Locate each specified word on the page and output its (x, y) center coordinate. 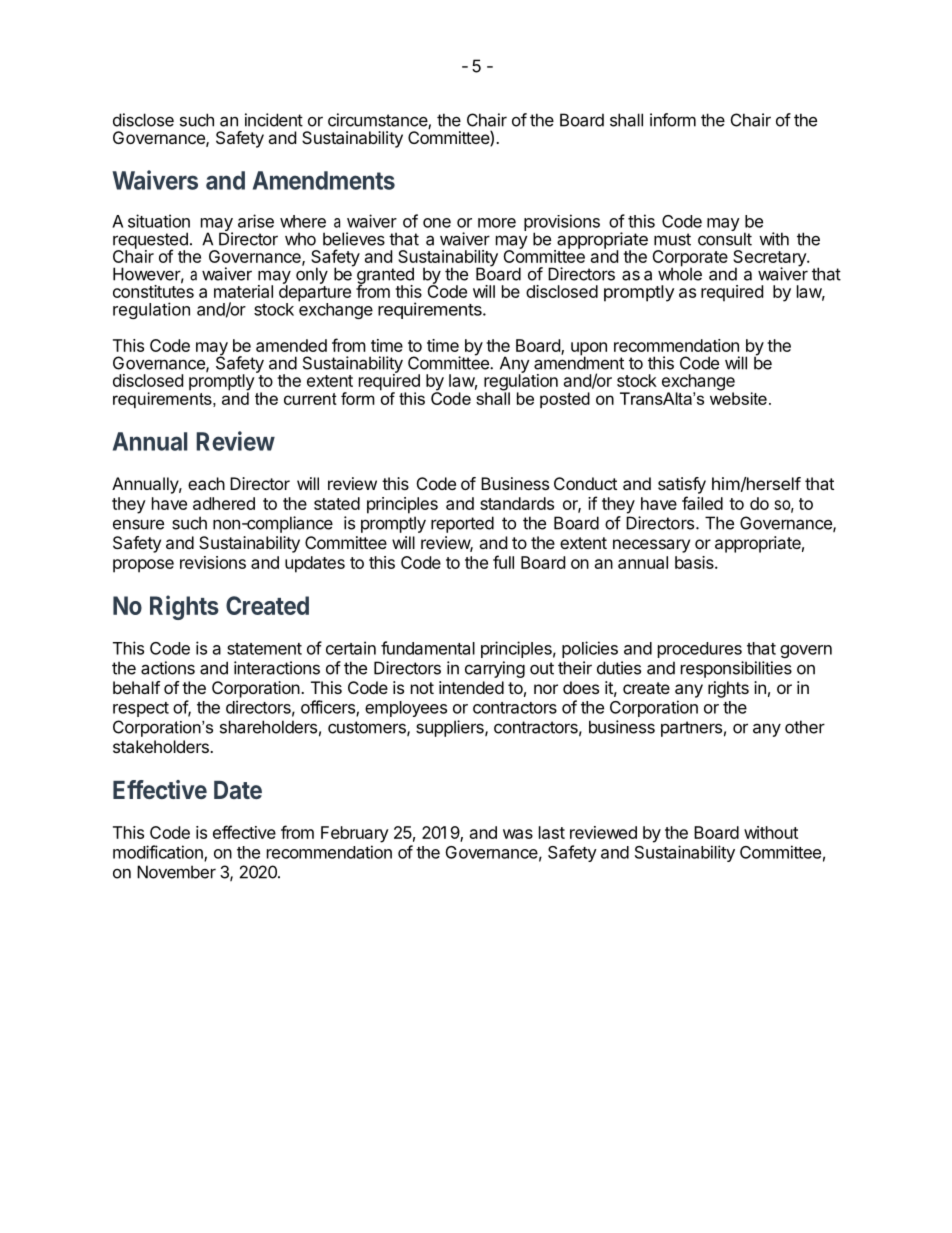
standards (517, 503)
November (176, 872)
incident (274, 120)
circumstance (378, 121)
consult (725, 238)
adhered (224, 503)
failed (702, 503)
